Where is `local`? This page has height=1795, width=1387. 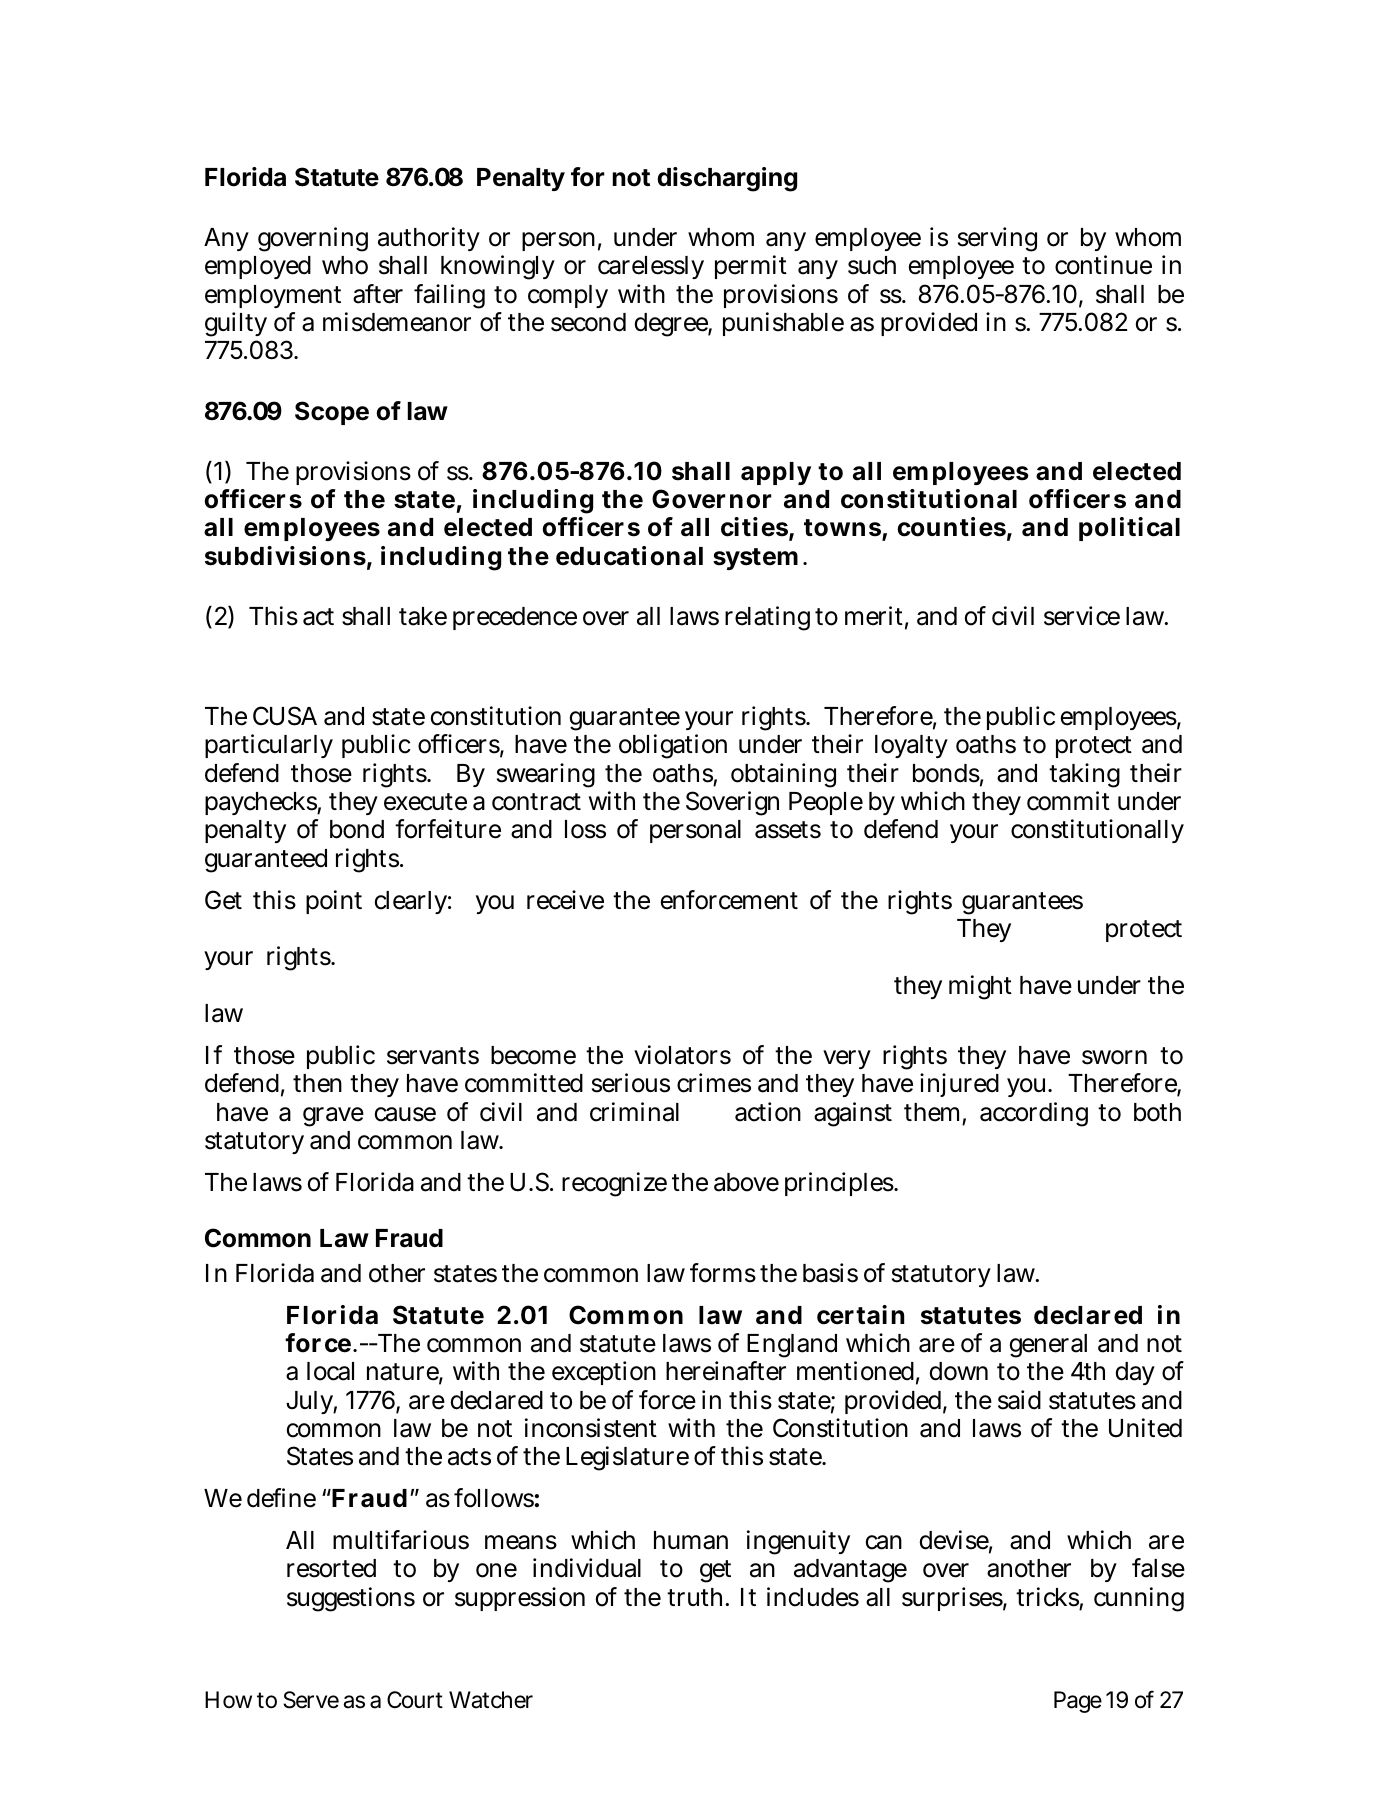 local is located at coordinates (330, 1371).
